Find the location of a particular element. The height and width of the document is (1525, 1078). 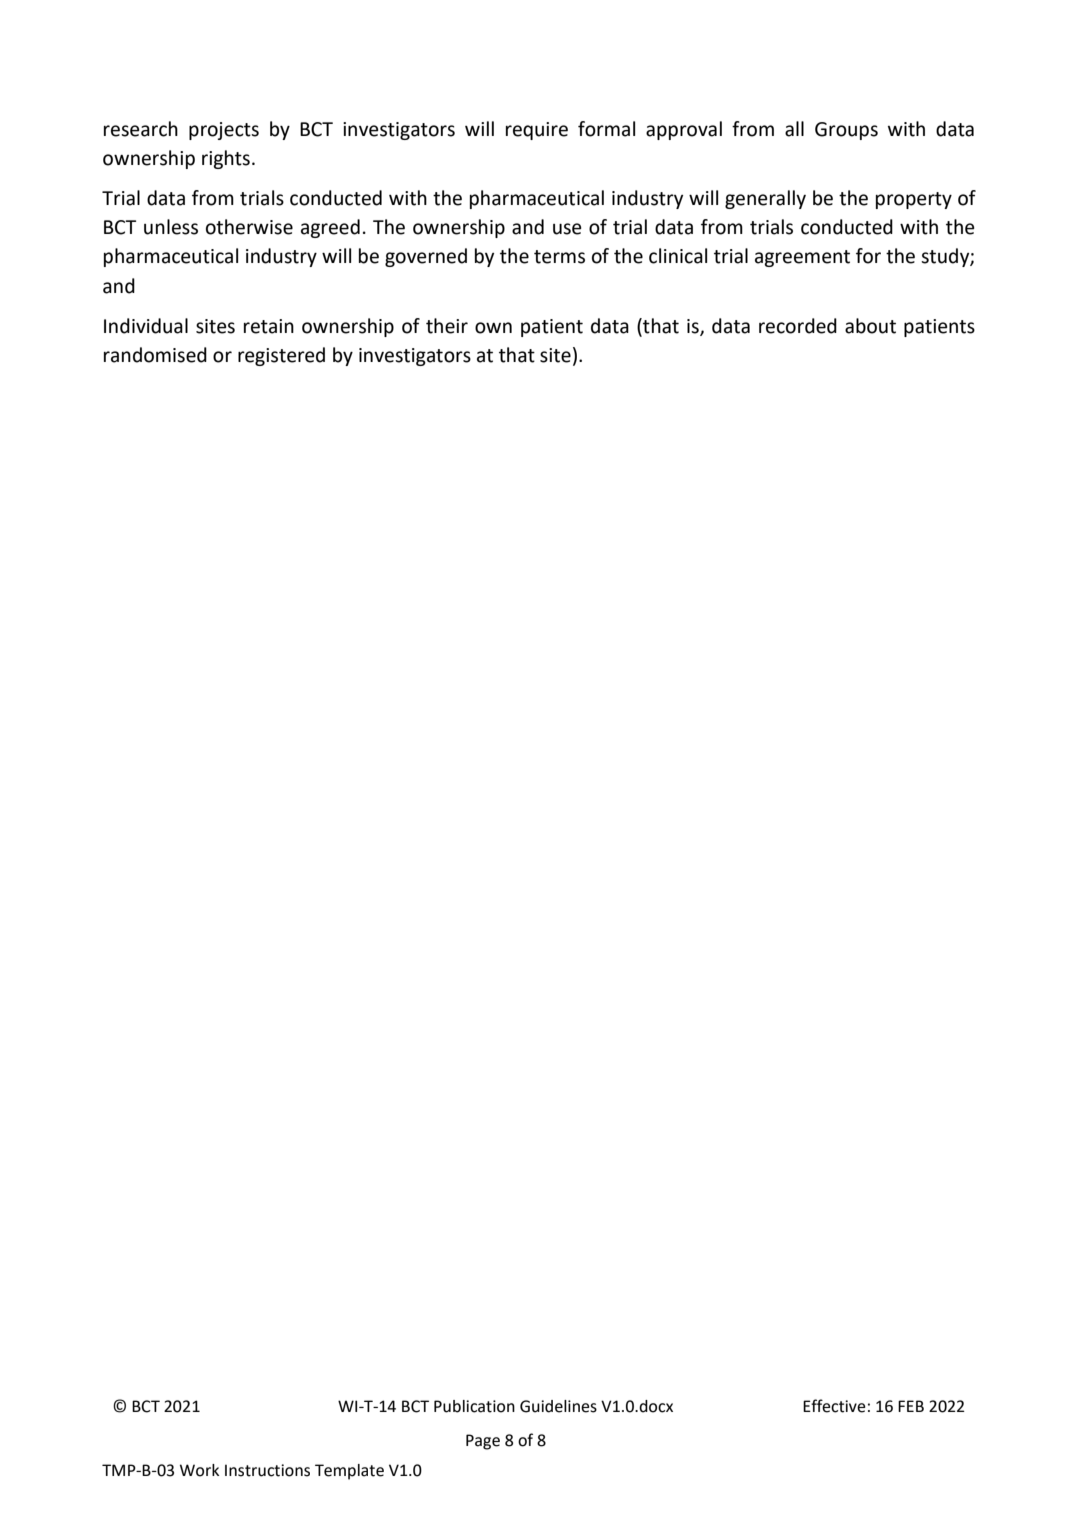

Publication is located at coordinates (474, 1406).
